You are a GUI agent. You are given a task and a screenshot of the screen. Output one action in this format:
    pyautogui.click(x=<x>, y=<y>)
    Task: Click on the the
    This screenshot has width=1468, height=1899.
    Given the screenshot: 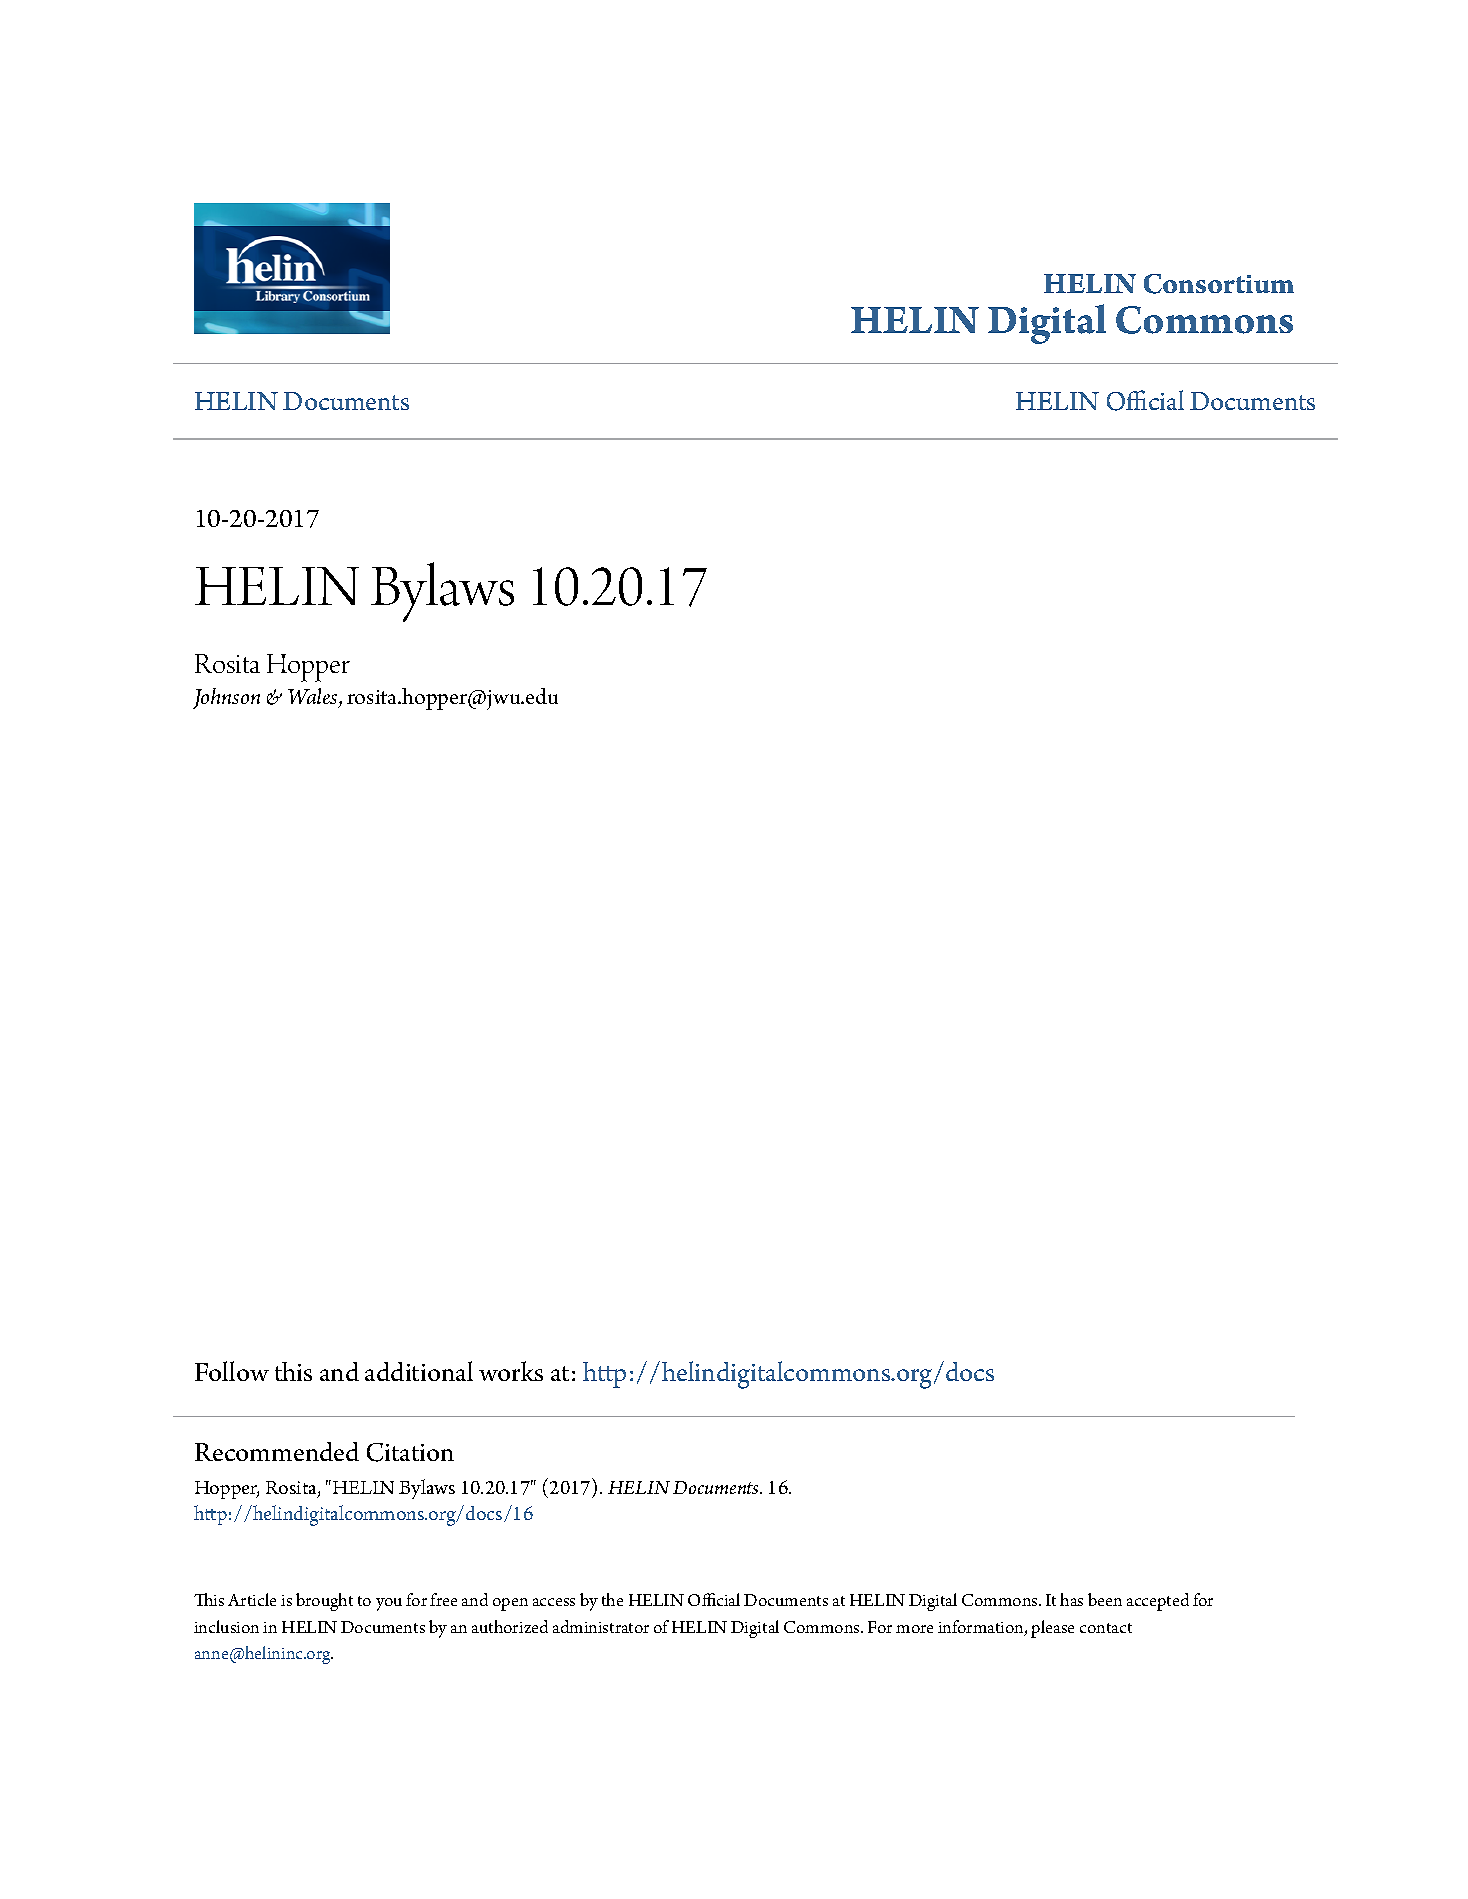 What is the action you would take?
    pyautogui.click(x=612, y=1599)
